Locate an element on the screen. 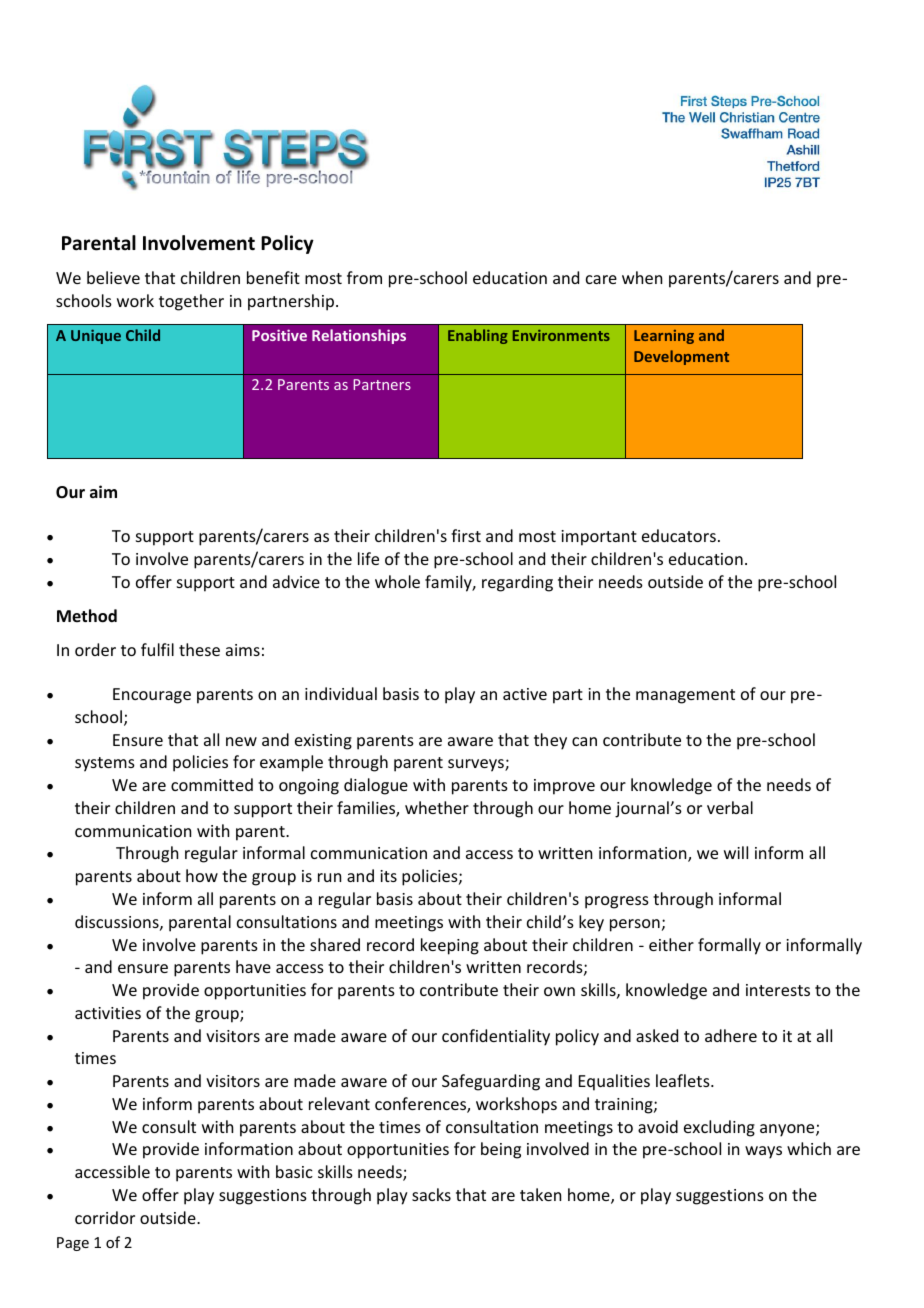 Image resolution: width=924 pixels, height=1308 pixels. keeping is located at coordinates (450, 946).
